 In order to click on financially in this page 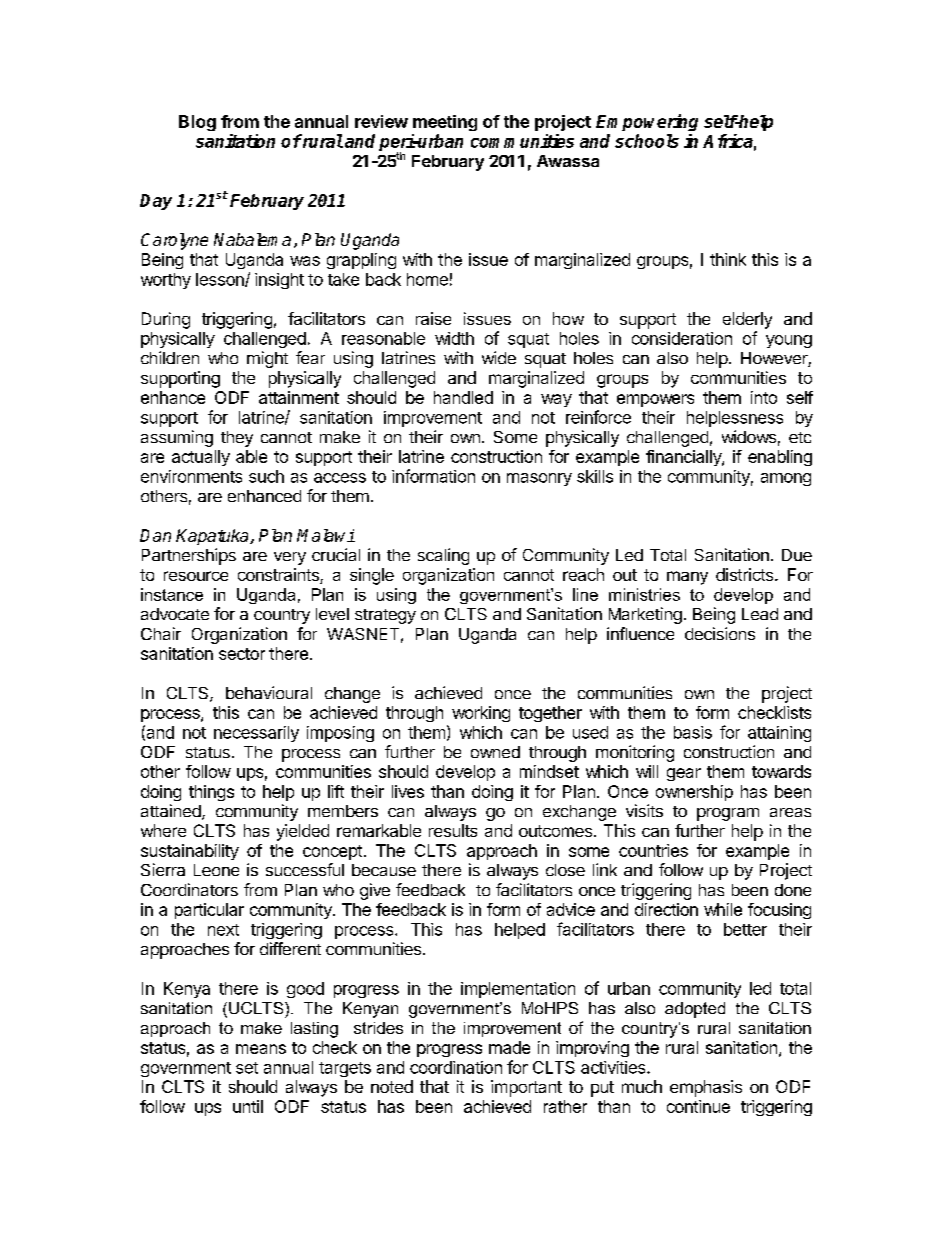, I will do `click(684, 458)`.
